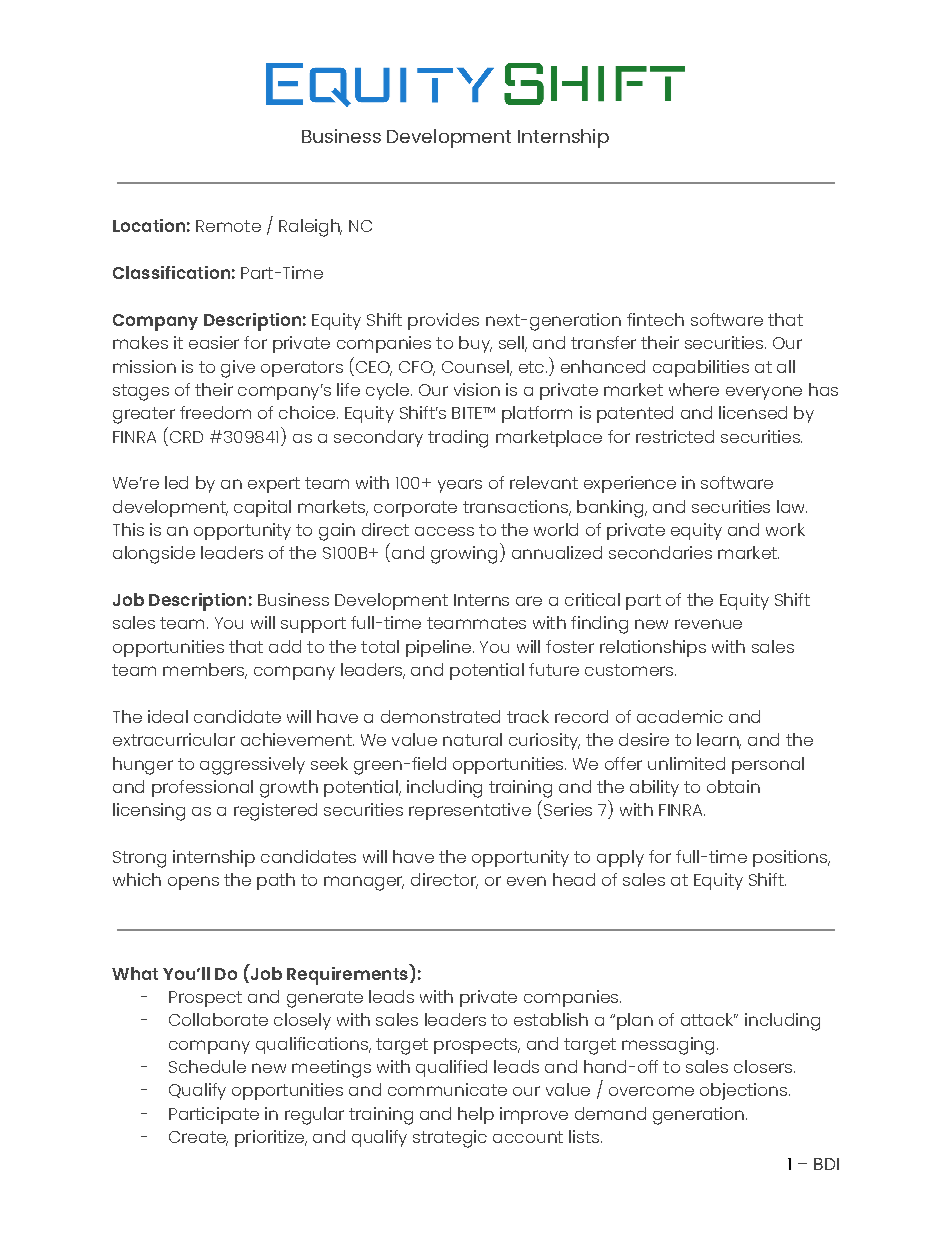 The width and height of the screenshot is (952, 1233). Describe the element at coordinates (476, 1115) in the screenshot. I see `help` at that location.
